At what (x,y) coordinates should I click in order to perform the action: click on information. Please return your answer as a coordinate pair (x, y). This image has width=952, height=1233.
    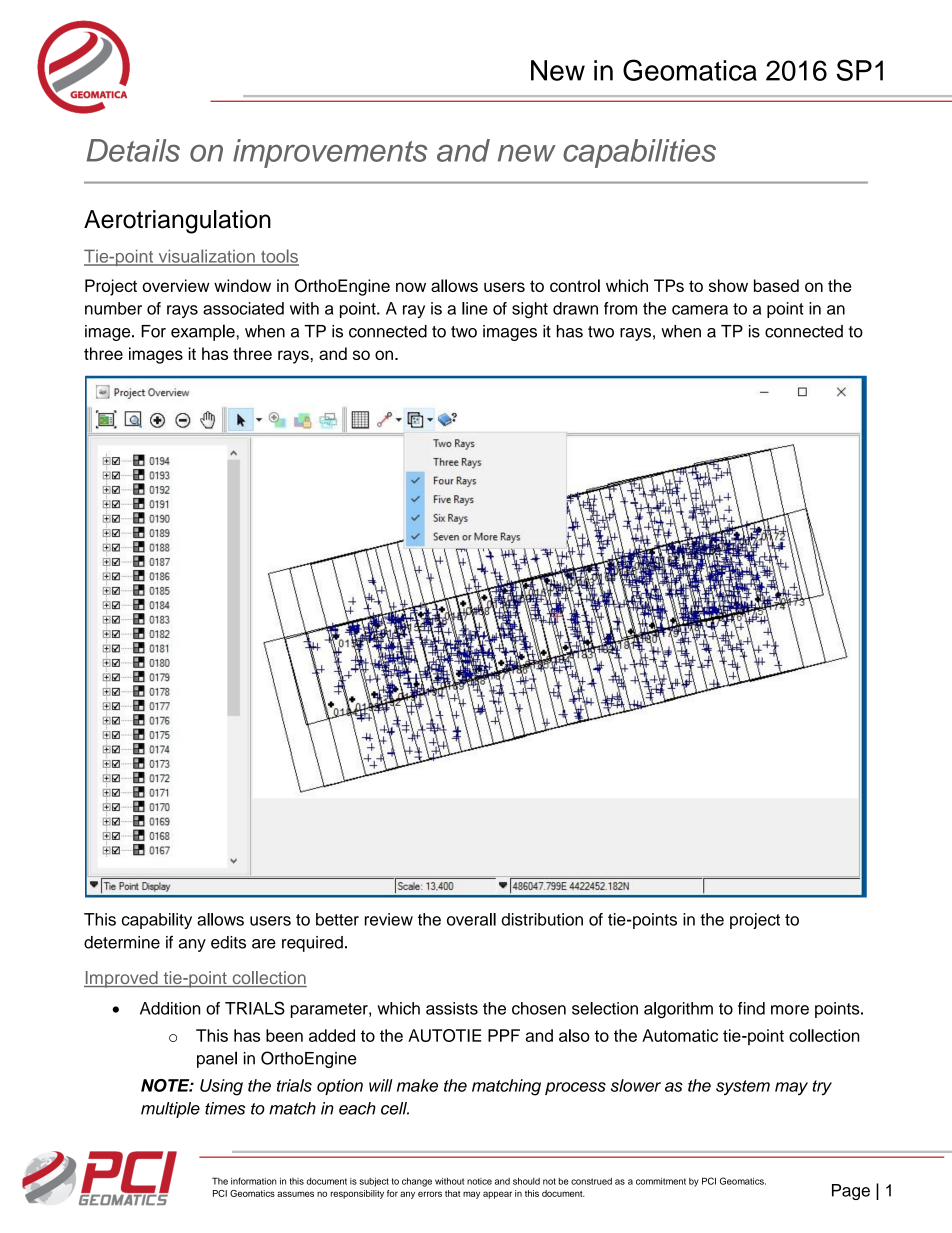
    Looking at the image, I should click on (254, 1181).
